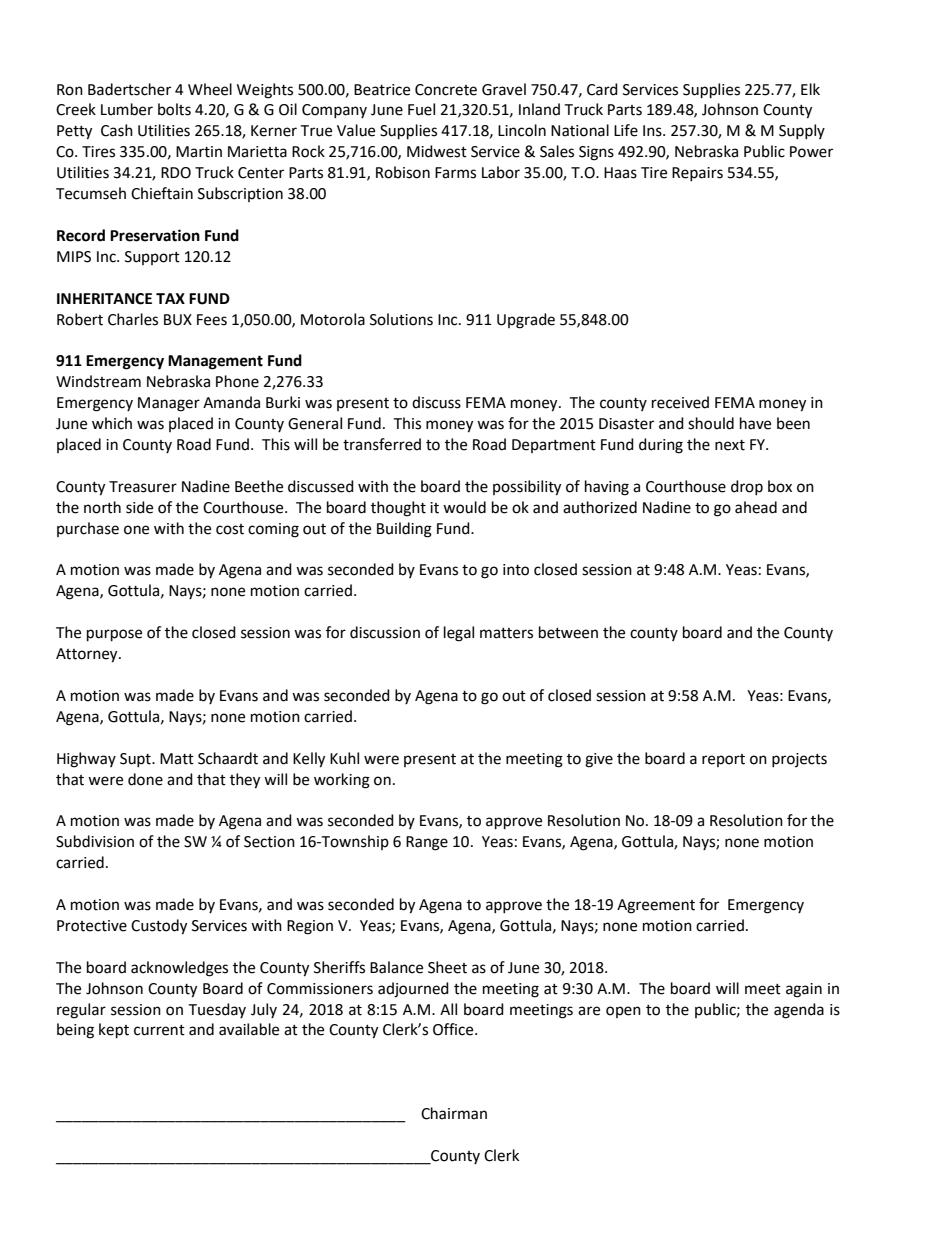 The height and width of the screenshot is (1233, 952). Describe the element at coordinates (653, 131) in the screenshot. I see `Ins` at that location.
